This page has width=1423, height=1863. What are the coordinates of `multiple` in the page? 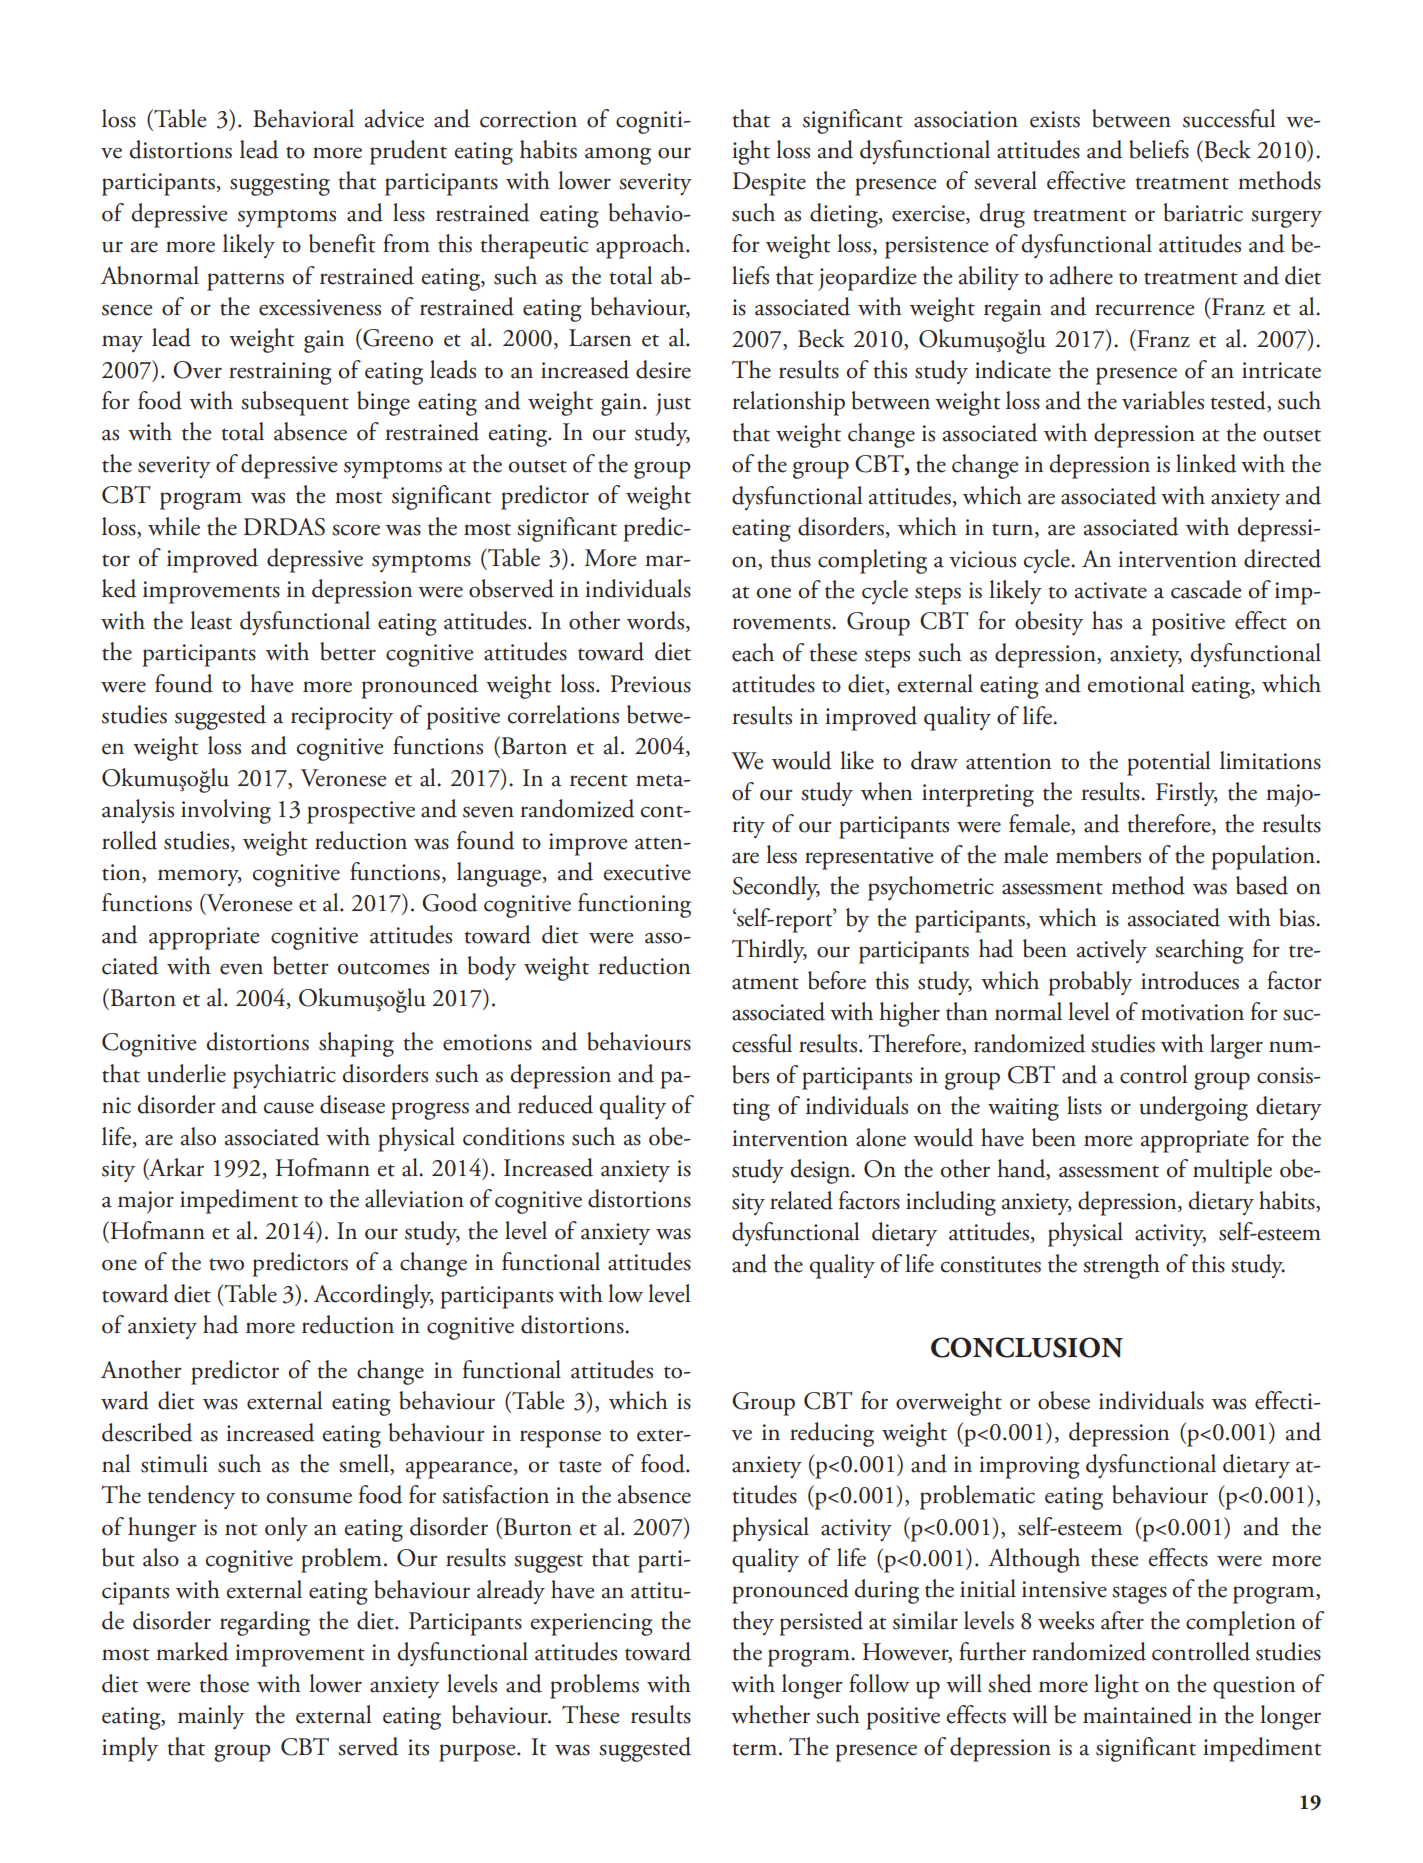 It's located at (1232, 1171).
